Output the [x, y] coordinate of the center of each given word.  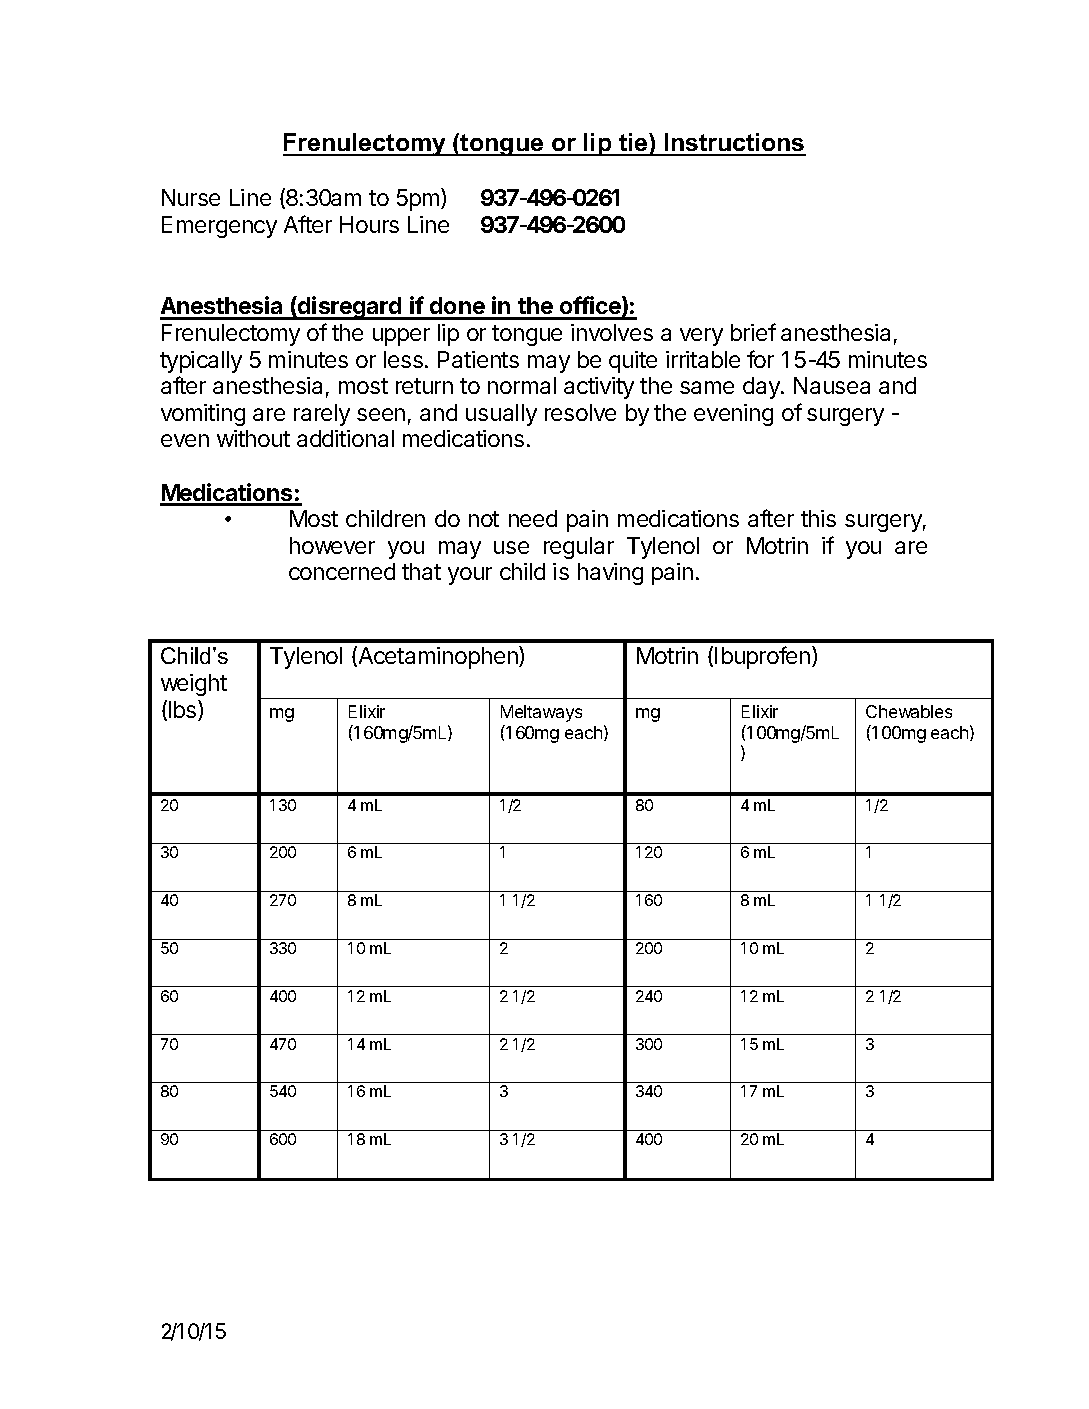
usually [501, 415]
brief [753, 332]
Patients [478, 359]
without [253, 438]
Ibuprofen [762, 657]
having [610, 574]
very [701, 337]
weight [194, 685]
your [470, 576]
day [762, 388]
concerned [342, 571]
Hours [369, 224]
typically [201, 362]
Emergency [219, 227]
